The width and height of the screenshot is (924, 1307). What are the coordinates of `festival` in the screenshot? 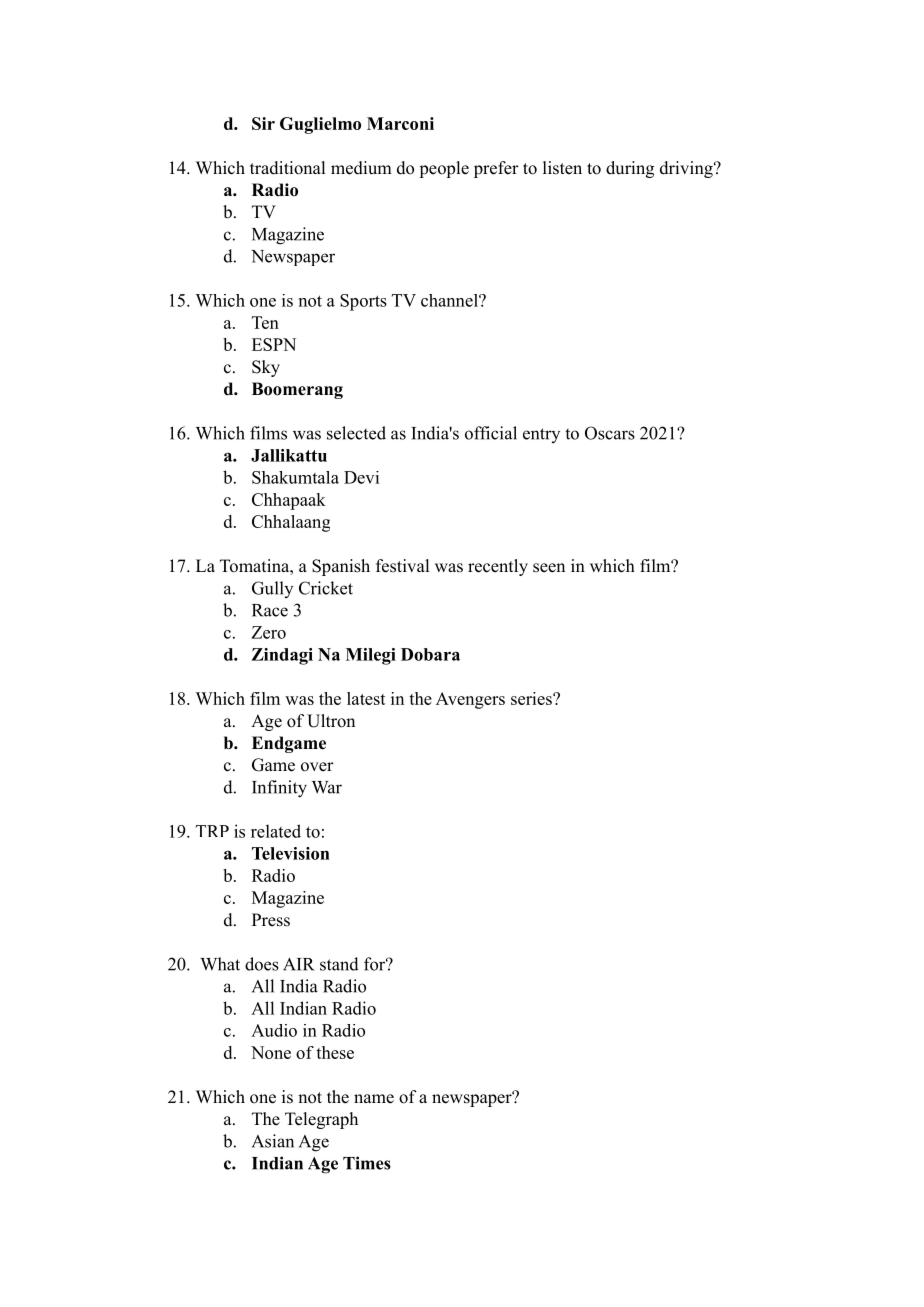 It's located at (402, 566).
